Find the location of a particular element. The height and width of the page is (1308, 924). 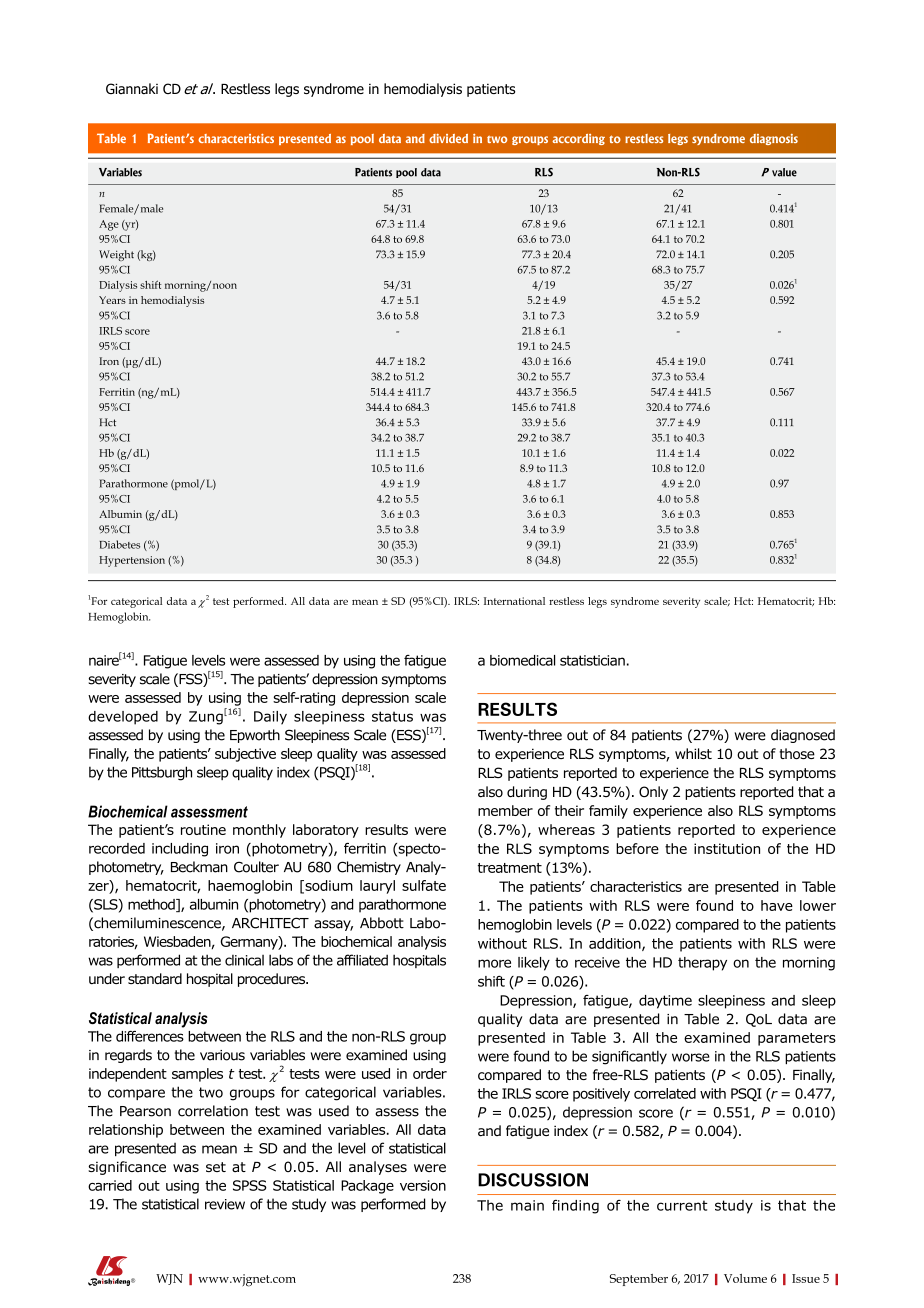

developed is located at coordinates (123, 718).
